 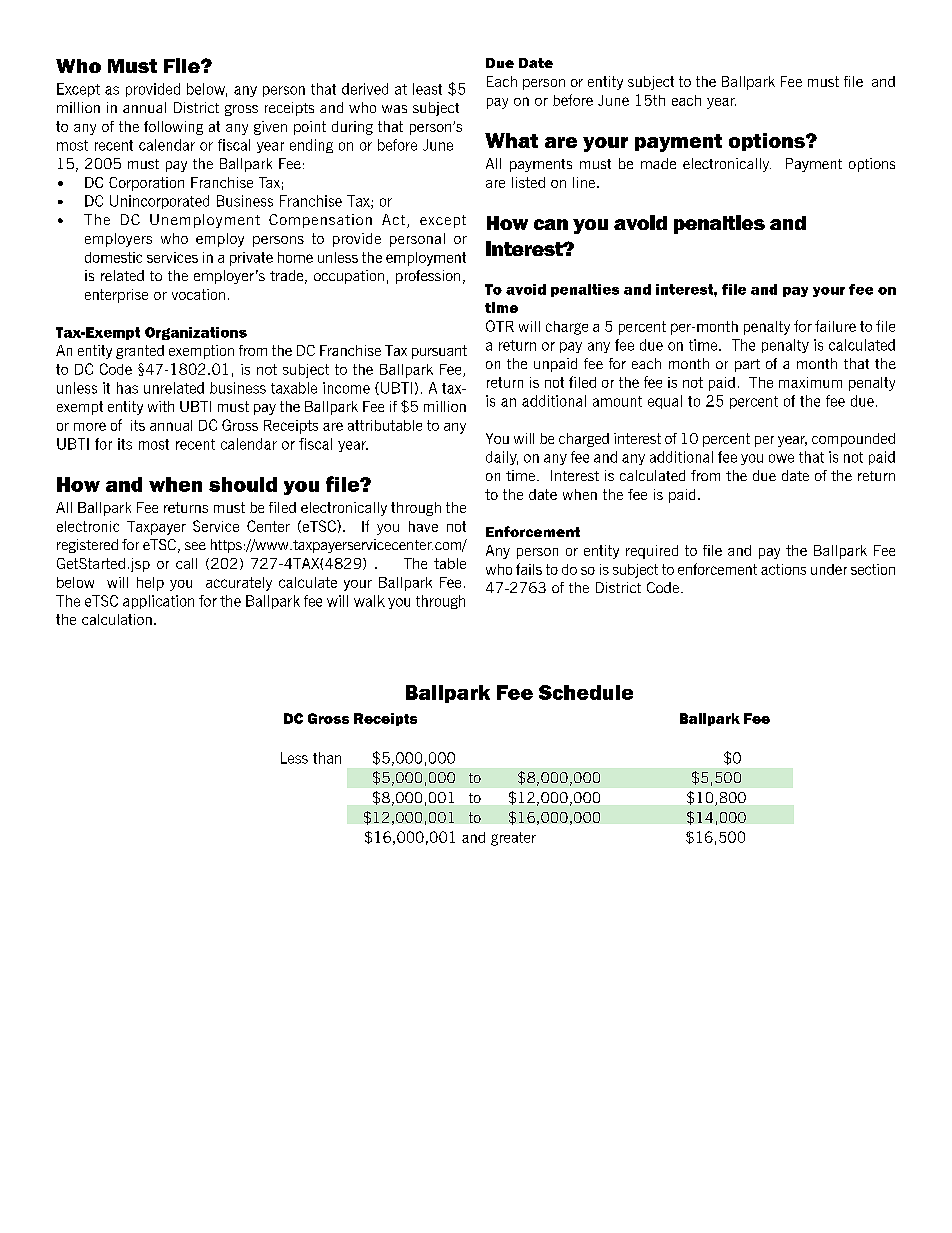 What do you see at coordinates (781, 458) in the screenshot?
I see `owe` at bounding box center [781, 458].
